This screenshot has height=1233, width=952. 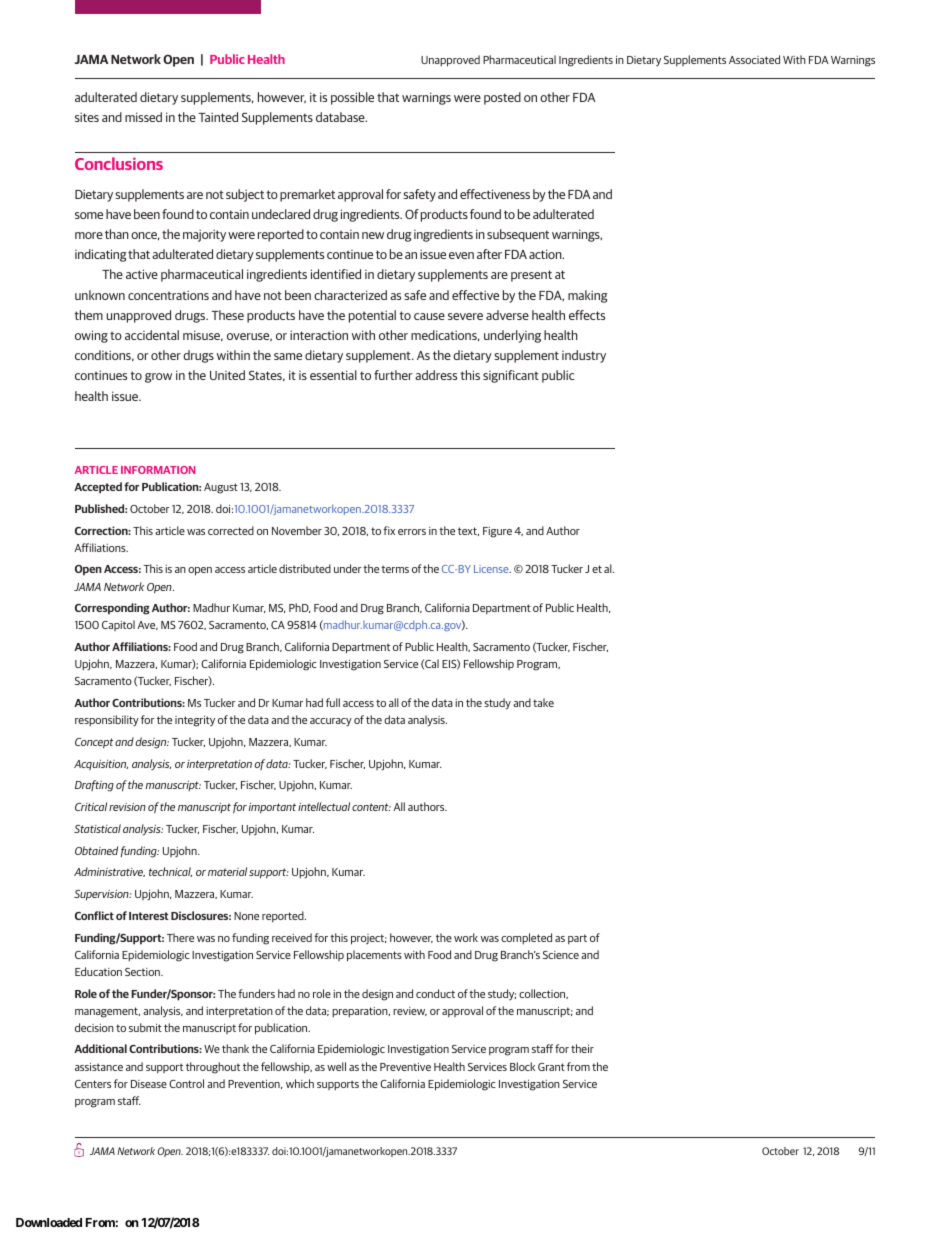 What do you see at coordinates (497, 532) in the screenshot?
I see `Figure` at bounding box center [497, 532].
